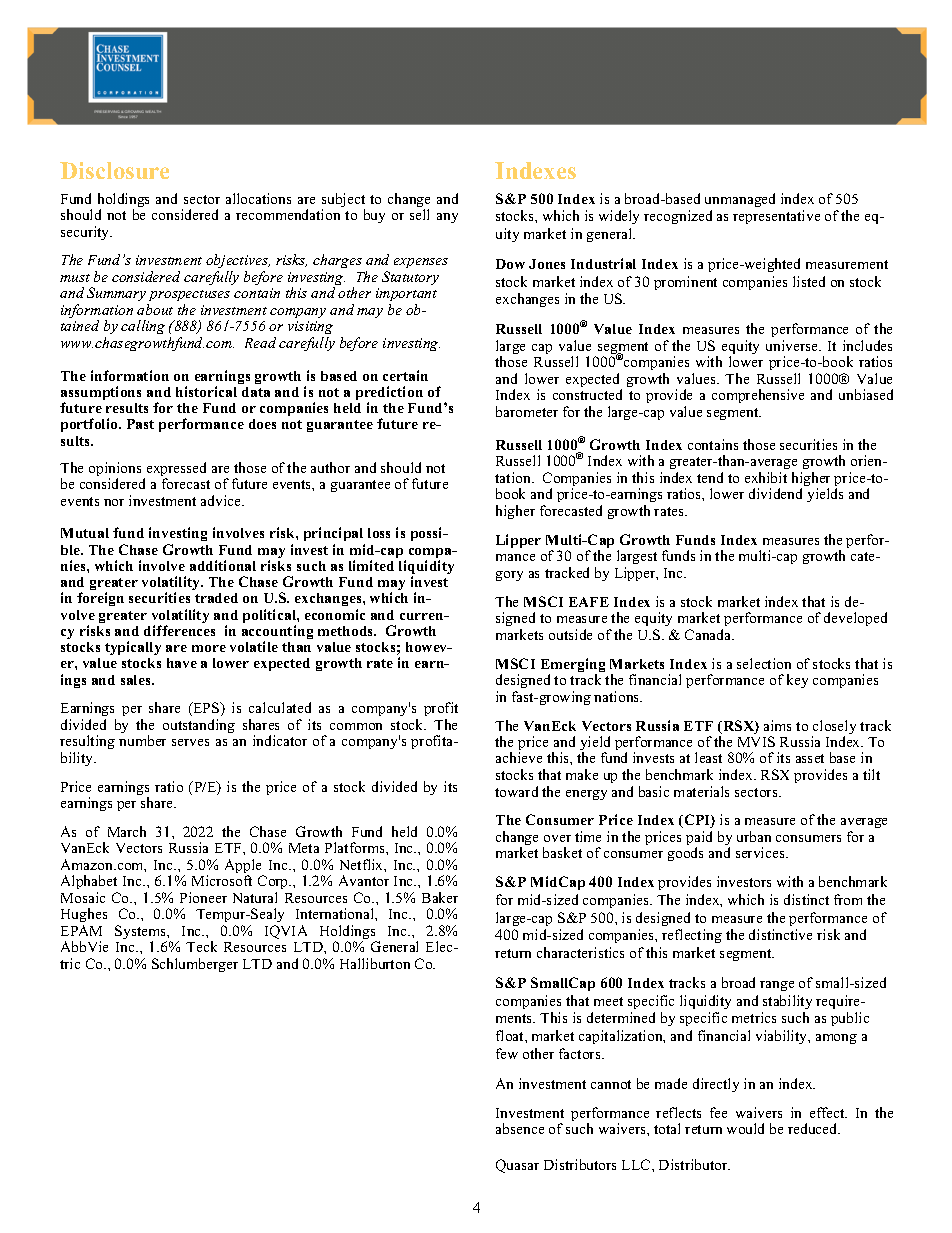 This image has width=952, height=1233. Describe the element at coordinates (114, 170) in the image. I see `Disclosure` at that location.
